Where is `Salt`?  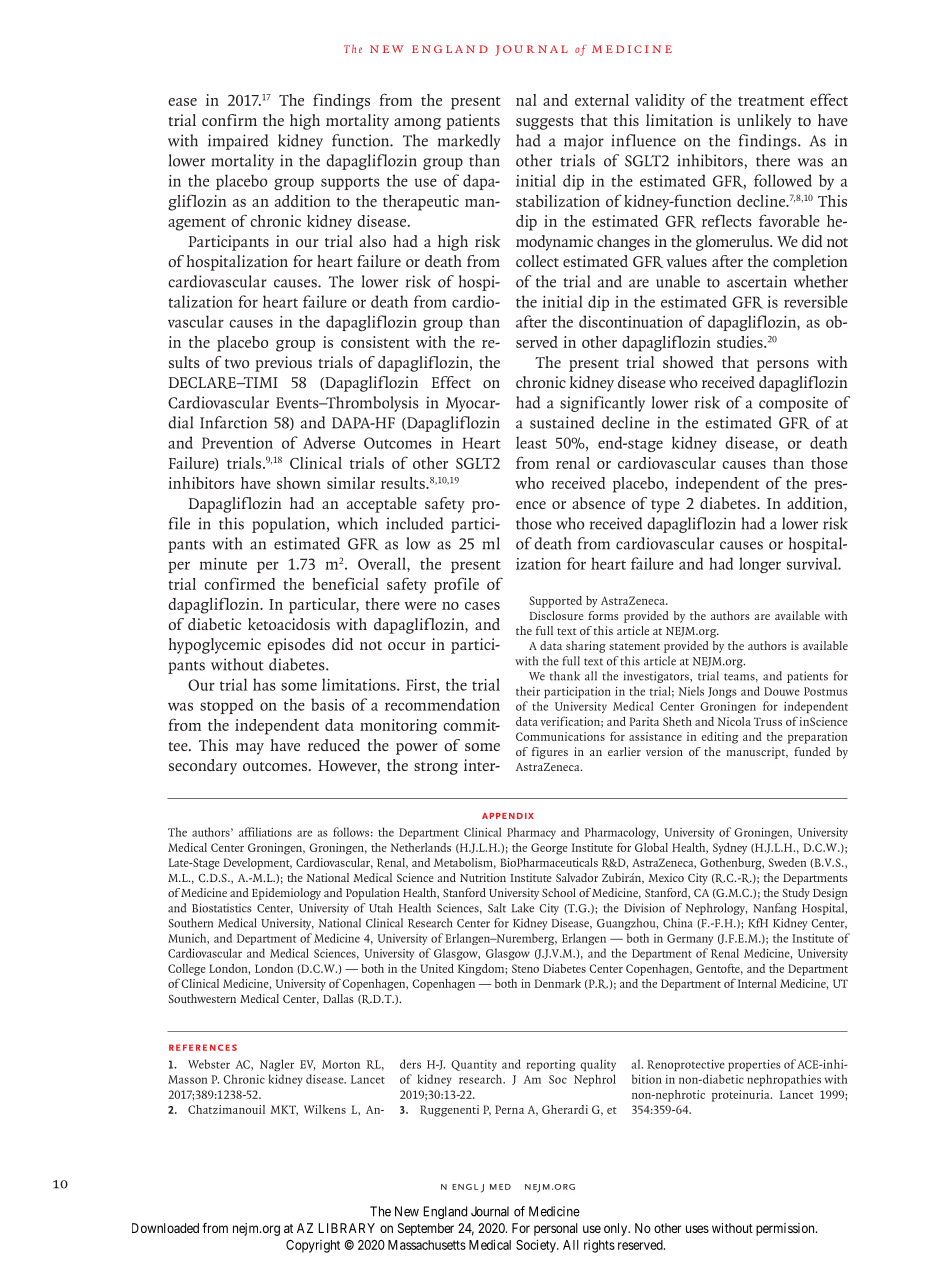
Salt is located at coordinates (497, 908).
